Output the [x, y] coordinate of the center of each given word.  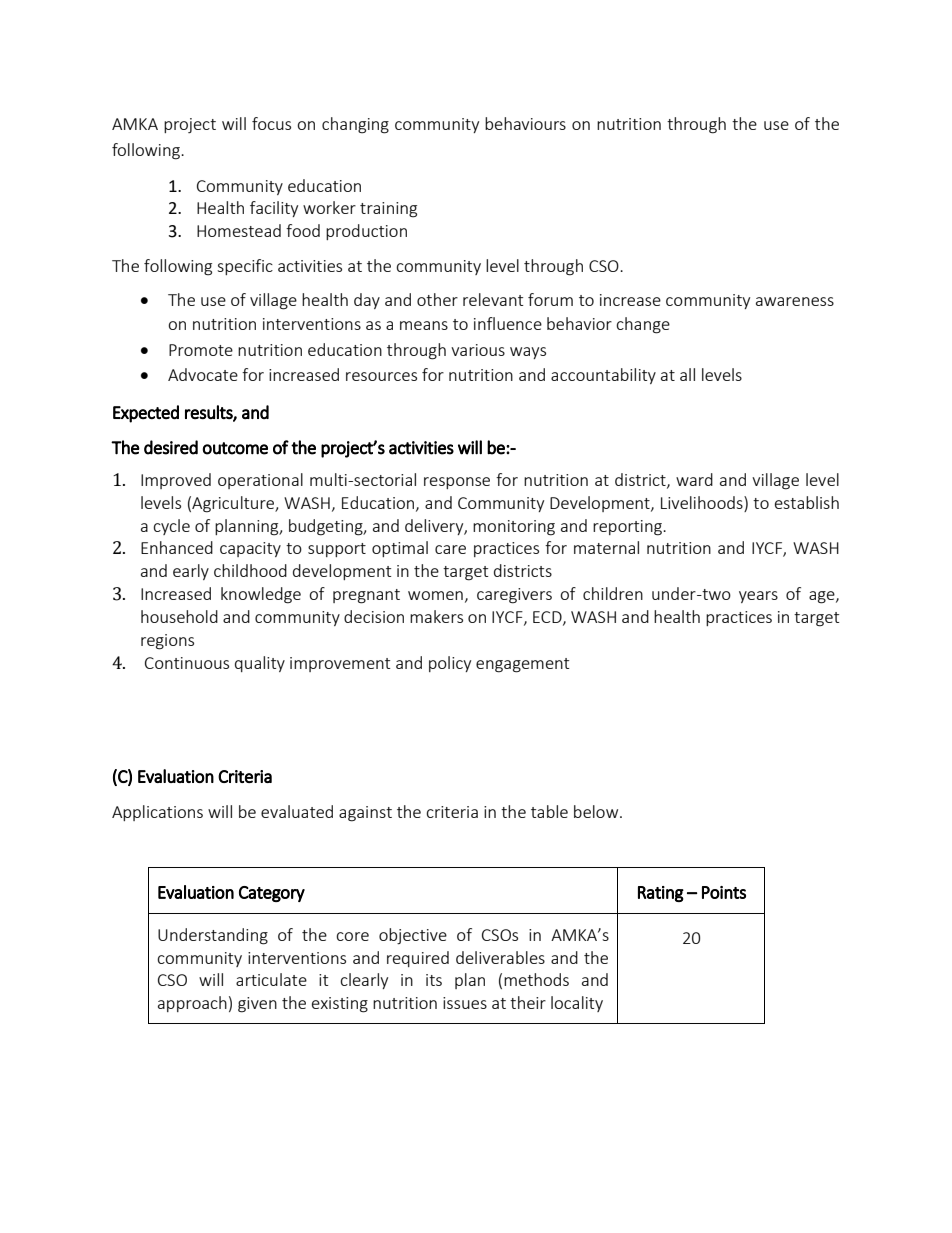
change [643, 325]
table [549, 811]
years [758, 597]
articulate [271, 979]
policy [450, 664]
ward [694, 479]
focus [271, 123]
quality [260, 664]
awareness [795, 301]
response [457, 483]
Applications [157, 813]
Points [724, 892]
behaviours [525, 123]
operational [260, 481]
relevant [493, 299]
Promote [201, 350]
